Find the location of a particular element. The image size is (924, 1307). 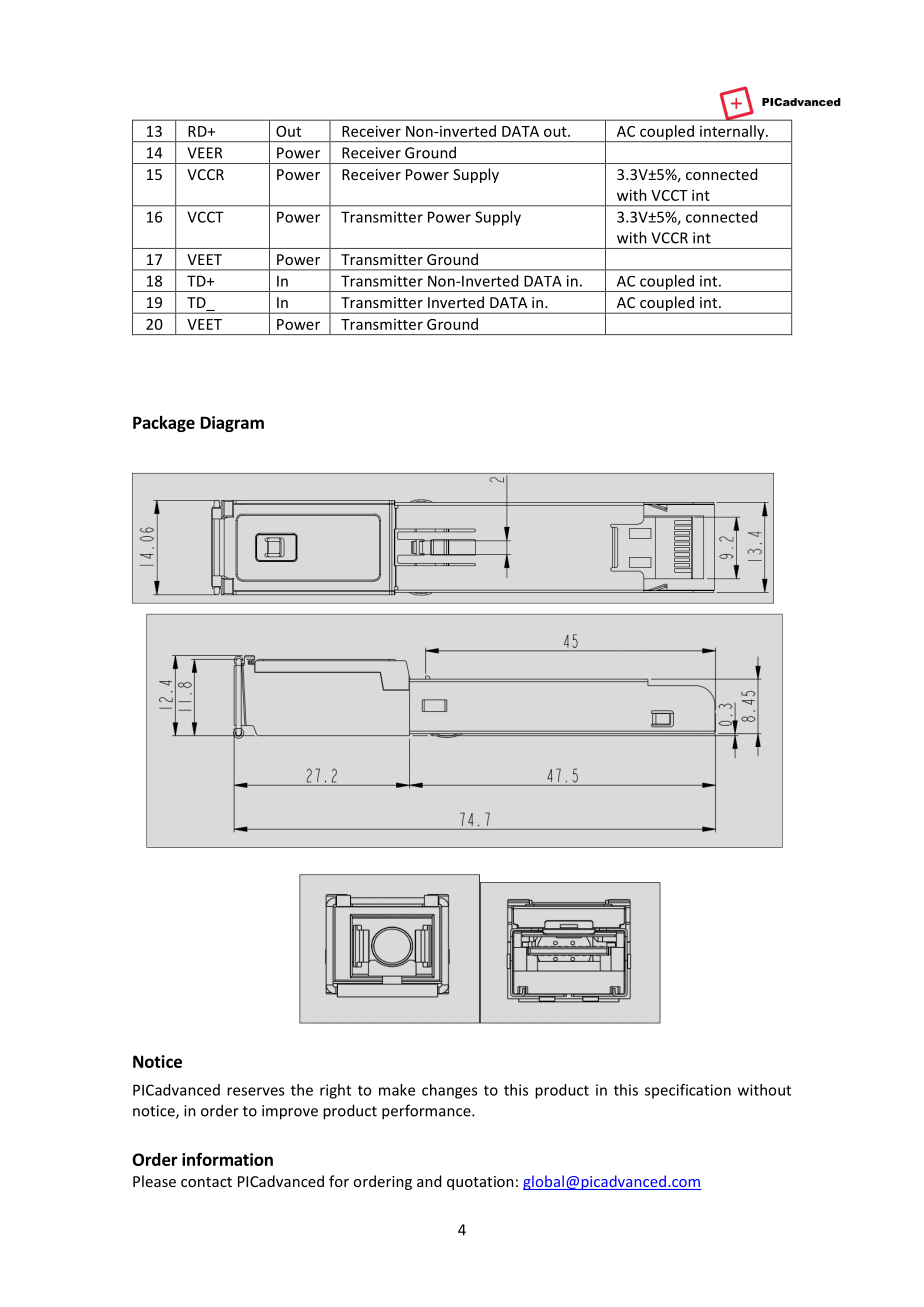

improve is located at coordinates (290, 1112).
